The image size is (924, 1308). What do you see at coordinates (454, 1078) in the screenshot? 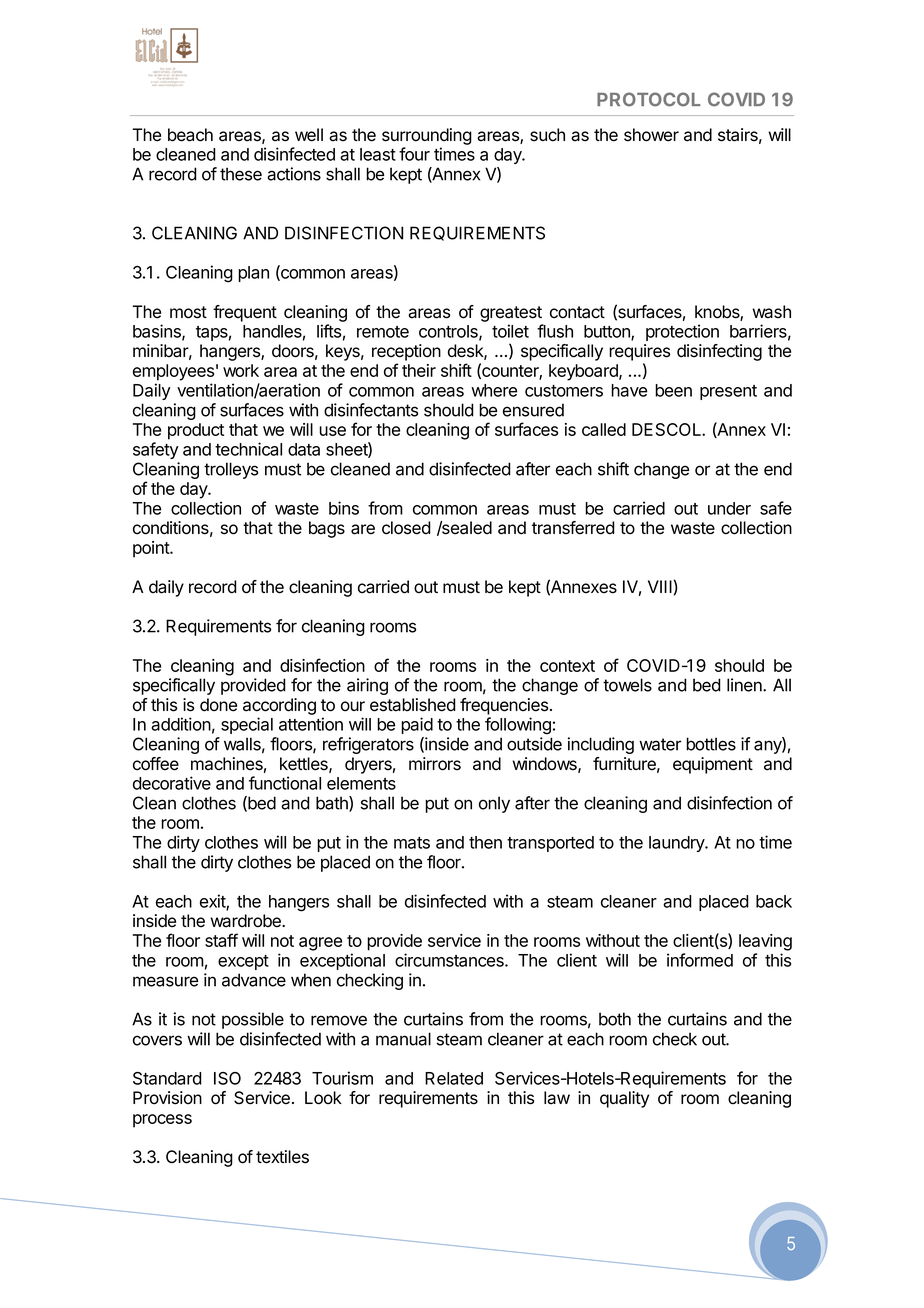
I see `Related` at bounding box center [454, 1078].
